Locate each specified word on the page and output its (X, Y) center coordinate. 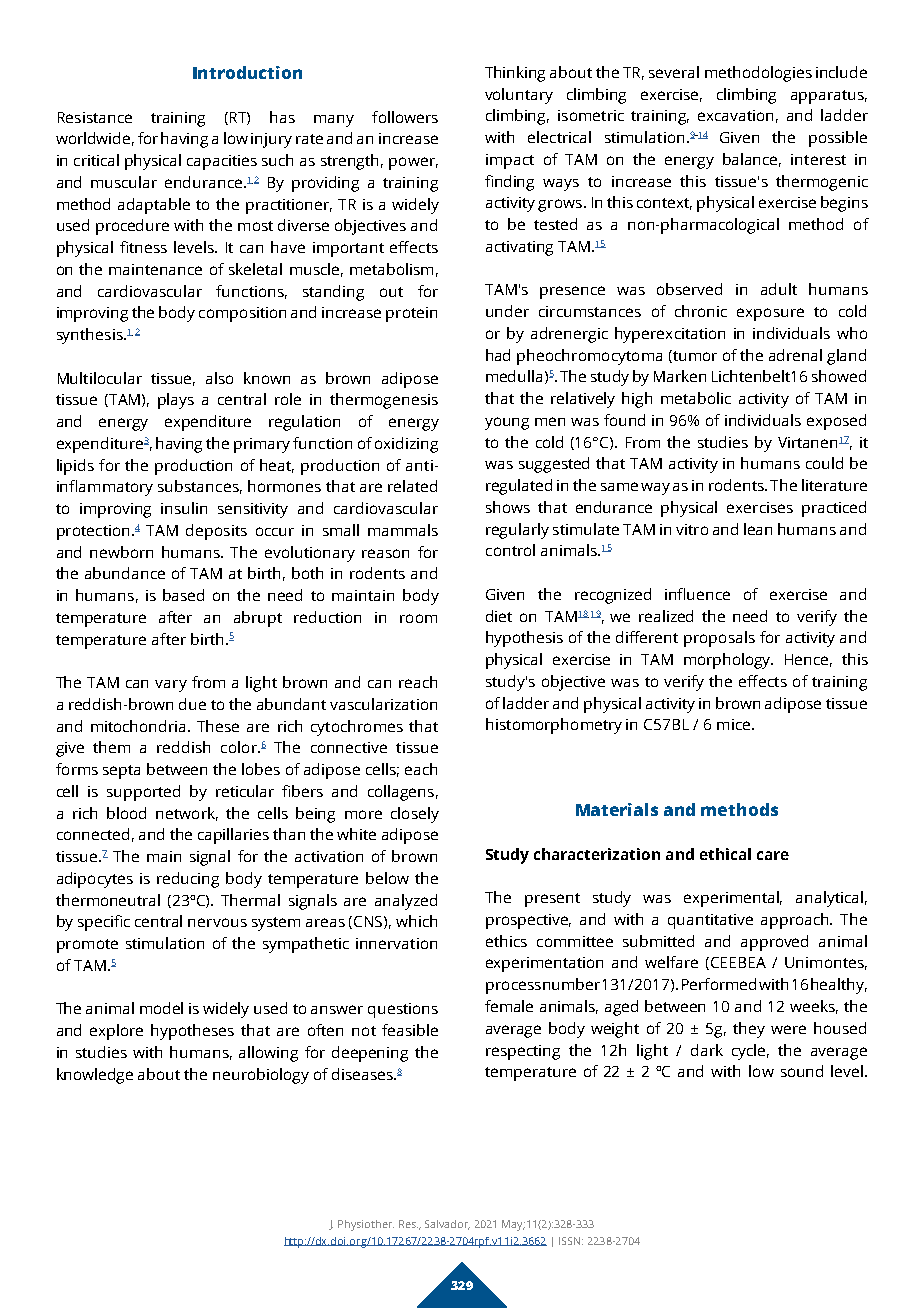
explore (116, 1032)
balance (752, 160)
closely (415, 815)
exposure (770, 314)
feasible (410, 1030)
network (187, 814)
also (219, 378)
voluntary (519, 96)
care (773, 855)
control (510, 550)
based (183, 595)
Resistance (95, 117)
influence (697, 594)
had (498, 355)
